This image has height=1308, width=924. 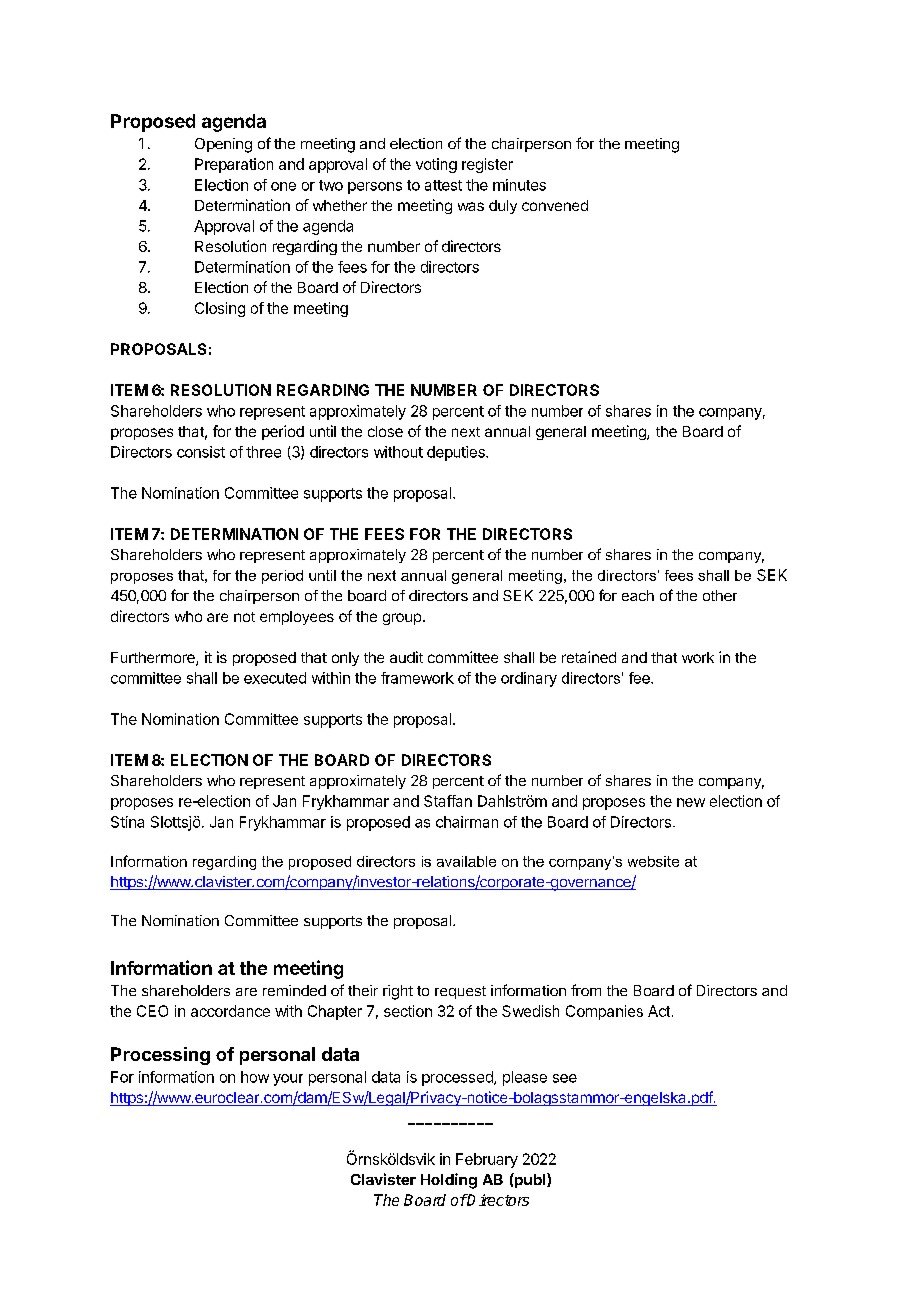 I want to click on see, so click(x=565, y=1078).
